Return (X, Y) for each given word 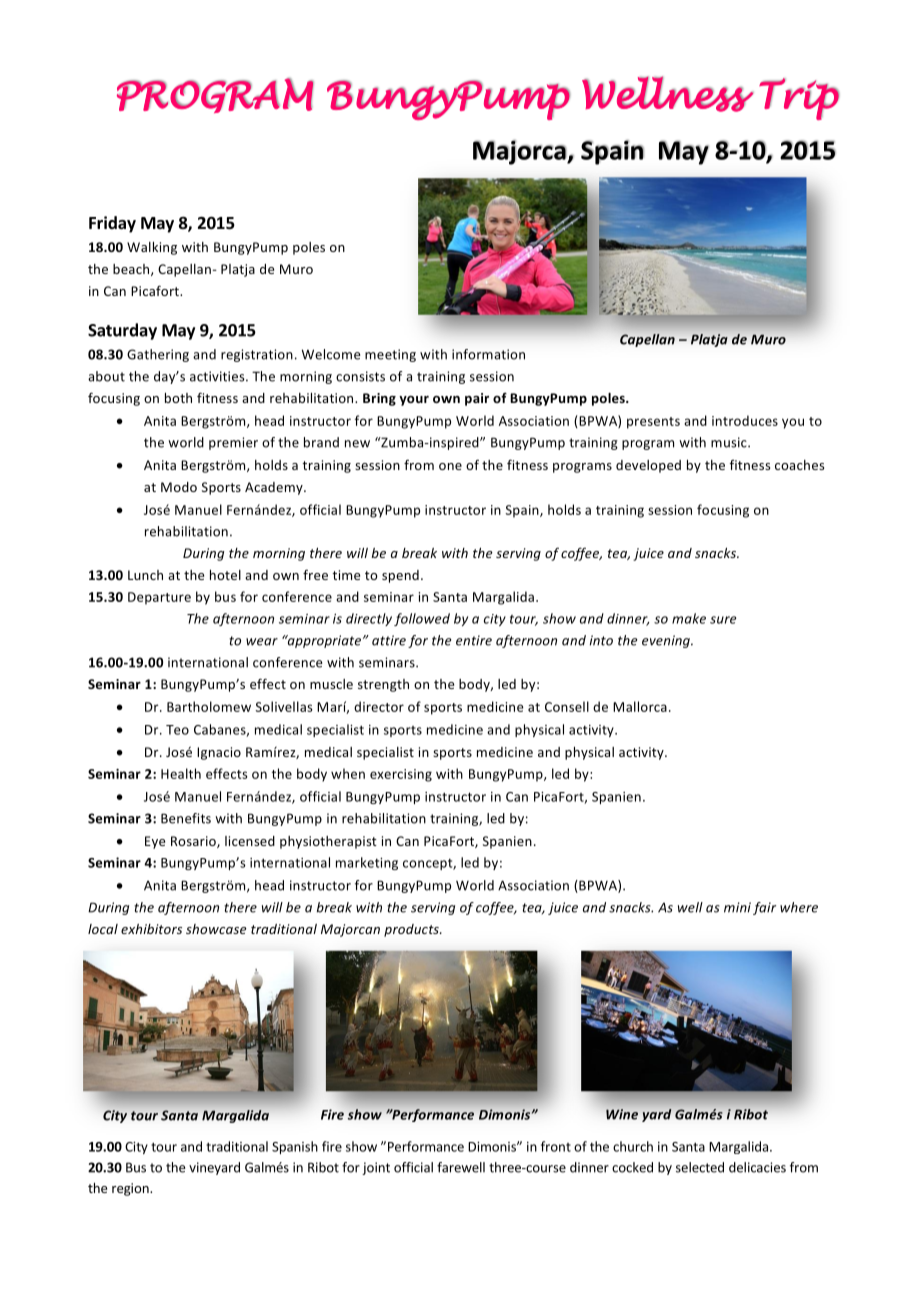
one (450, 466)
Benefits (186, 818)
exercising (401, 775)
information (488, 354)
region (131, 1189)
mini (737, 907)
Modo (179, 487)
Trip (799, 99)
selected (700, 1167)
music (730, 442)
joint (376, 1168)
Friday (112, 224)
